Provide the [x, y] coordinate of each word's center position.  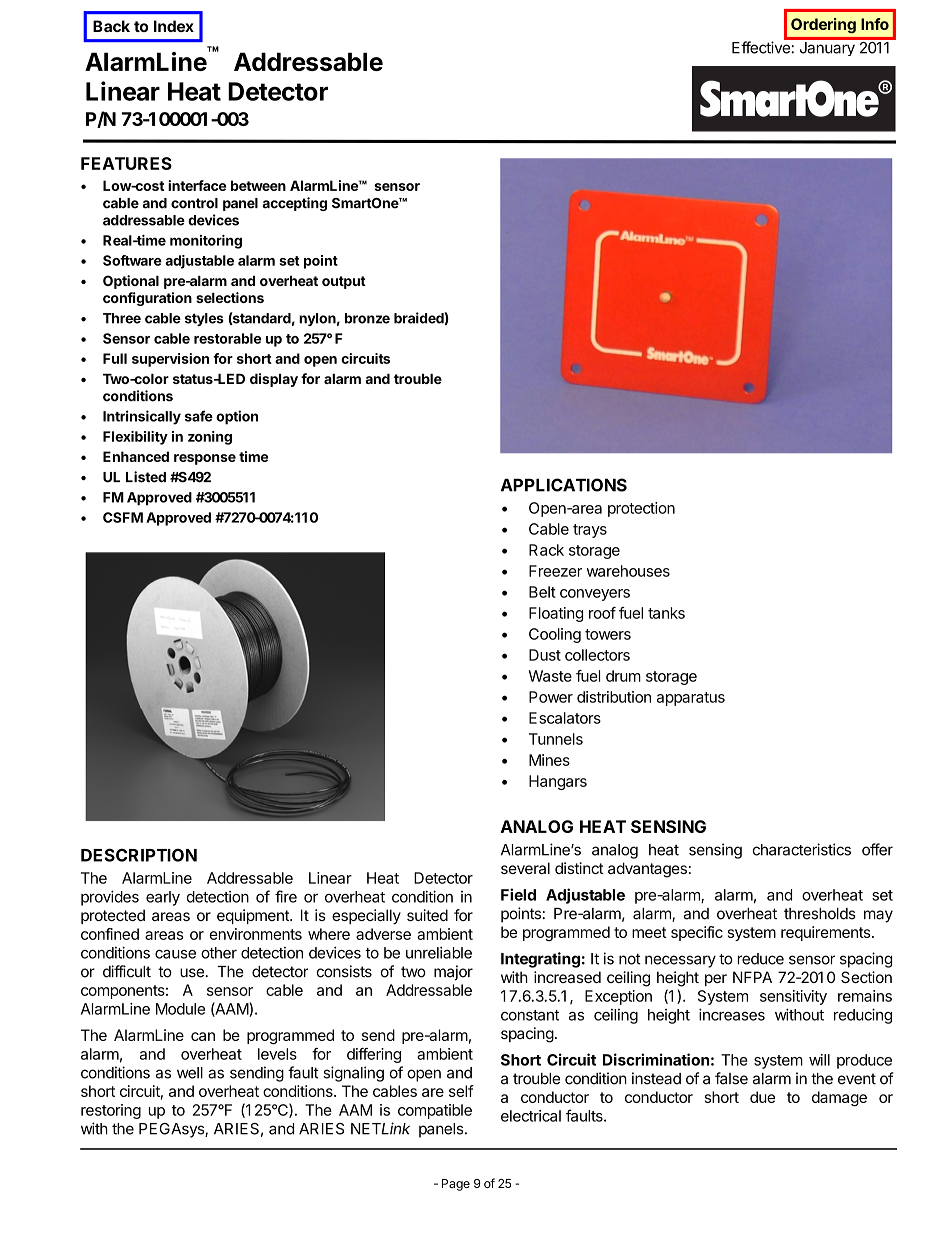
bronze [367, 318]
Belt [542, 592]
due [762, 1097]
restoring [111, 1111]
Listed [146, 477]
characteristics [802, 849]
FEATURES [126, 163]
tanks [666, 613]
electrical [531, 1116]
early [163, 898]
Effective [762, 46]
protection [641, 509]
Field [518, 894]
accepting [295, 204]
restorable [227, 338]
